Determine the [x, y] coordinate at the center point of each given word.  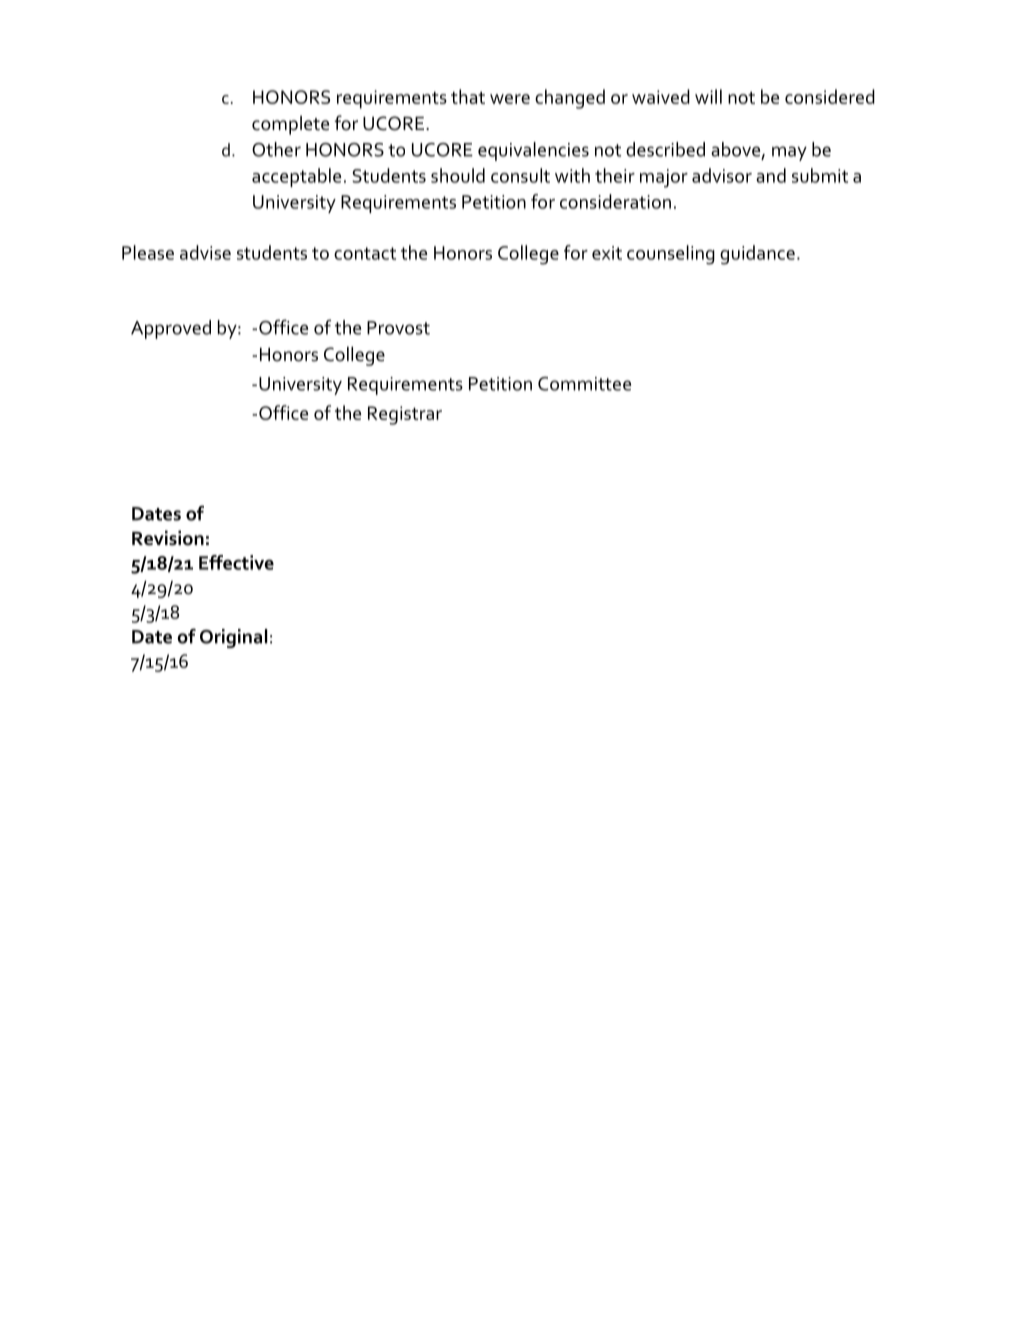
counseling [671, 255]
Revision [168, 538]
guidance [757, 255]
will [708, 96]
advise [205, 252]
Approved [171, 329]
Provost [398, 328]
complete [290, 125]
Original [234, 638]
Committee [584, 384]
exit [607, 253]
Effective [236, 562]
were [510, 99]
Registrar [405, 415]
